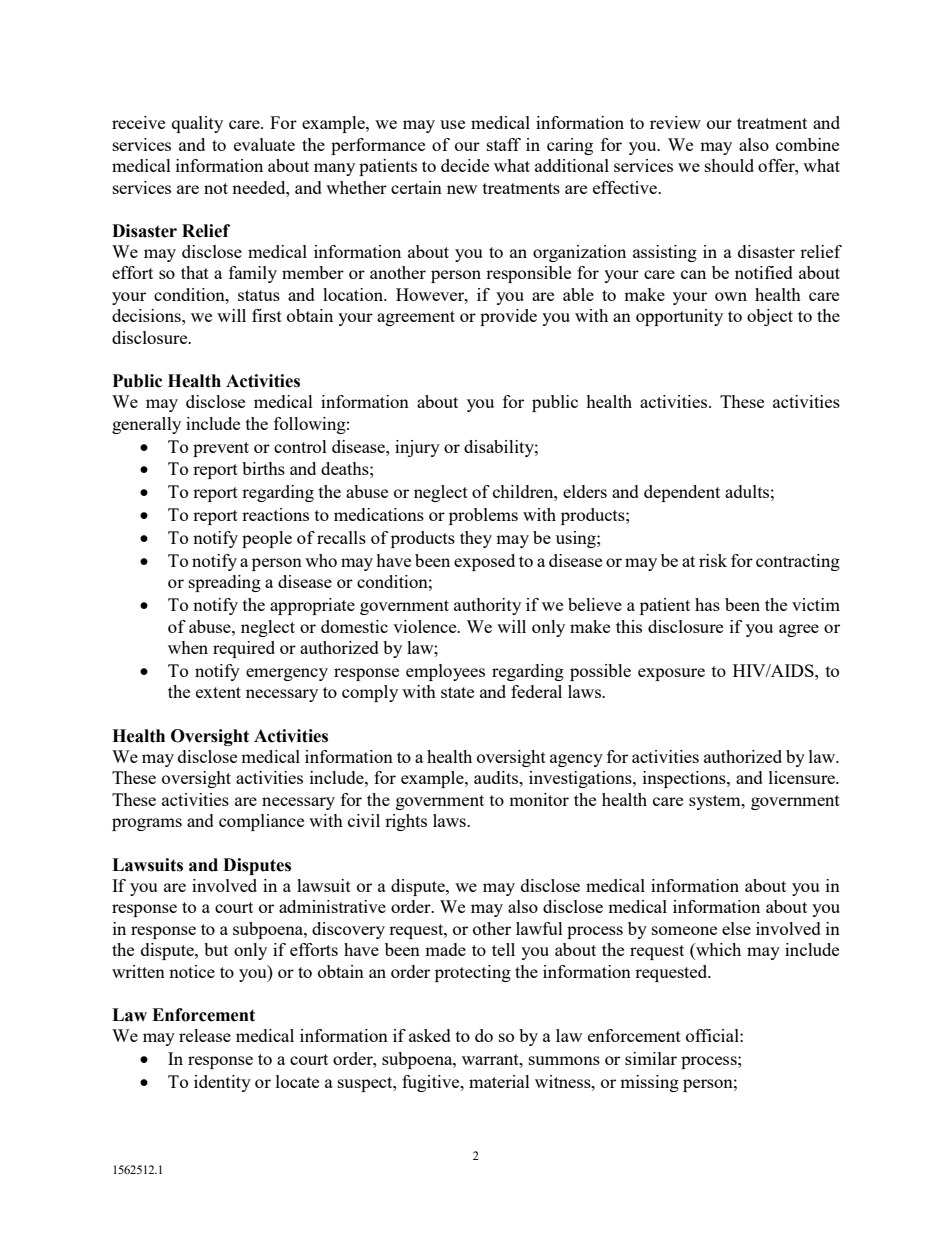  What do you see at coordinates (716, 802) in the document?
I see `system` at bounding box center [716, 802].
